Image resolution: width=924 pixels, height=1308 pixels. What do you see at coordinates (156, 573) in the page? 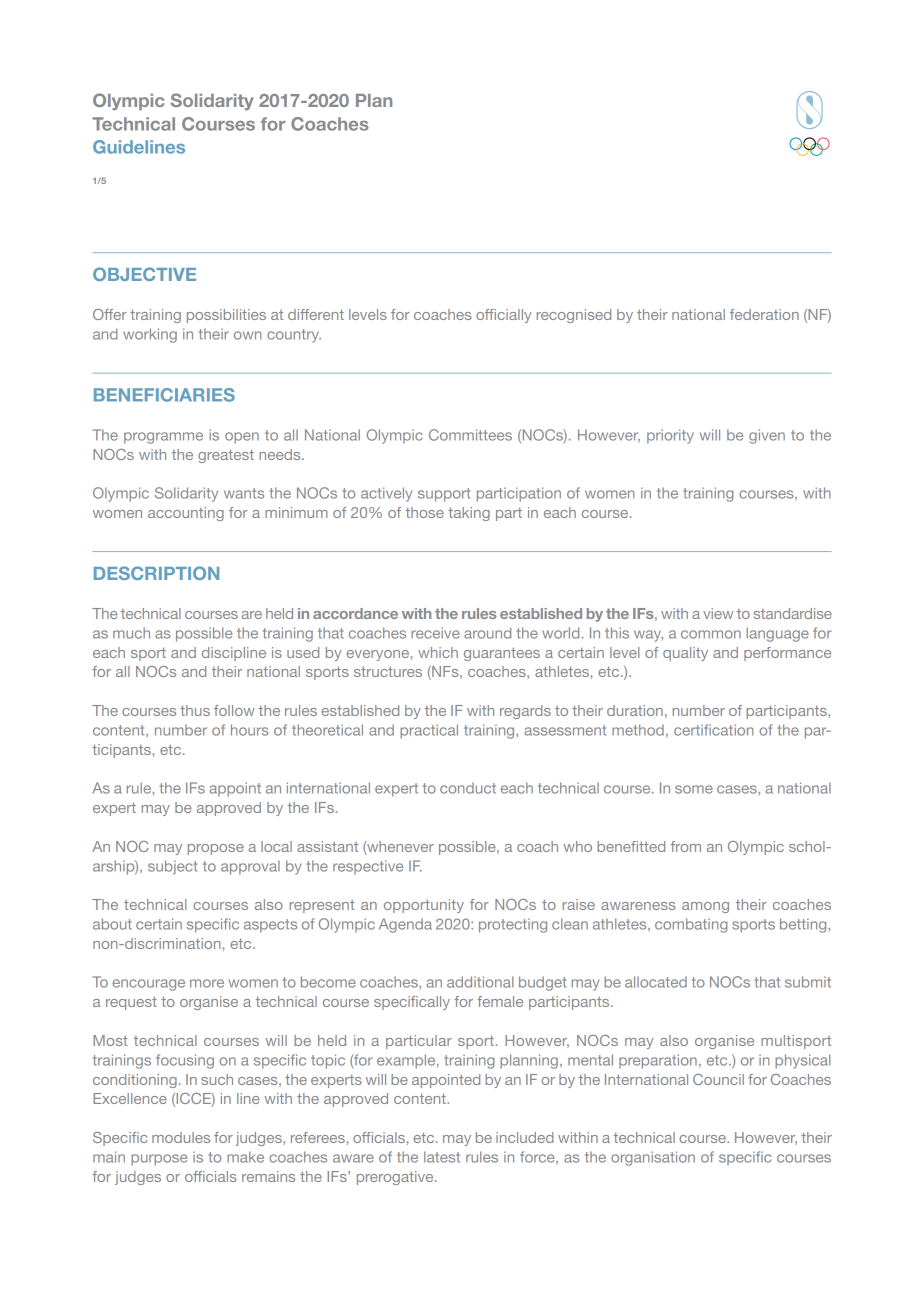
I see `DESCRIPTION` at bounding box center [156, 573].
